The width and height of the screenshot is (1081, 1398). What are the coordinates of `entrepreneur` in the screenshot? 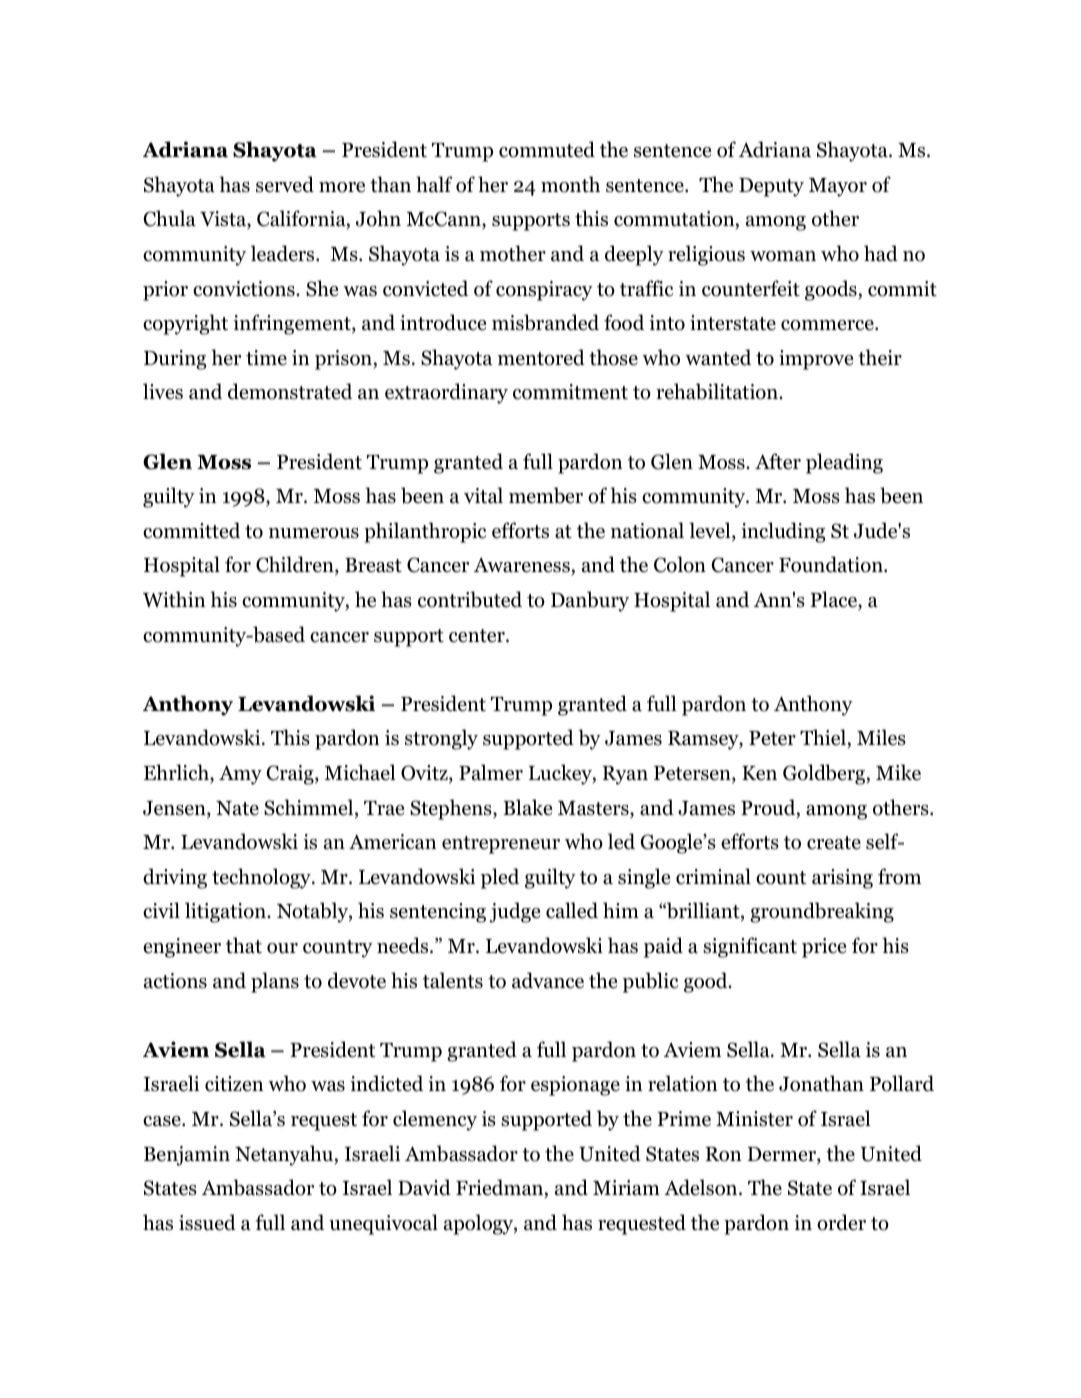 It's located at (501, 845).
